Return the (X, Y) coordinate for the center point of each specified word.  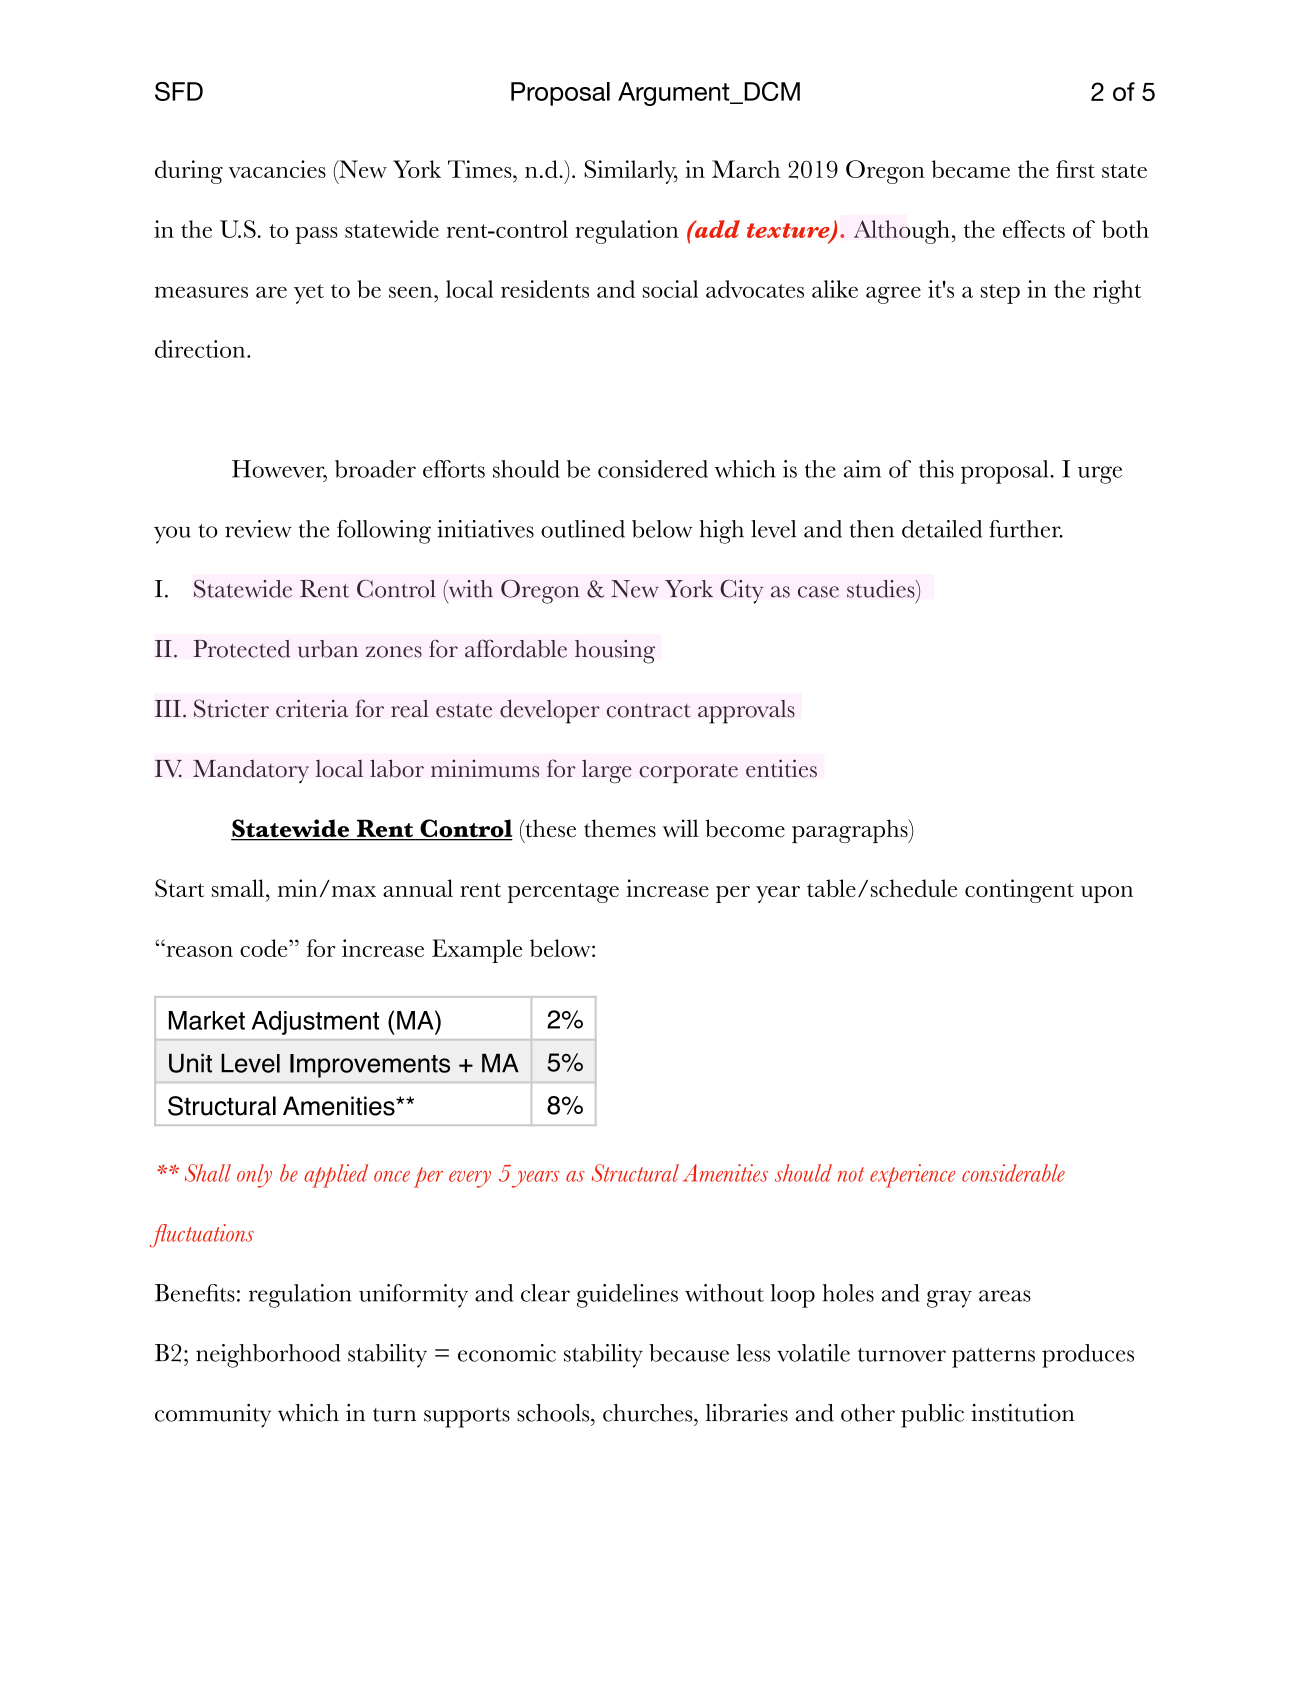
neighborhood (268, 1356)
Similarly (631, 172)
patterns (993, 1358)
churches (649, 1413)
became (971, 169)
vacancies (277, 169)
